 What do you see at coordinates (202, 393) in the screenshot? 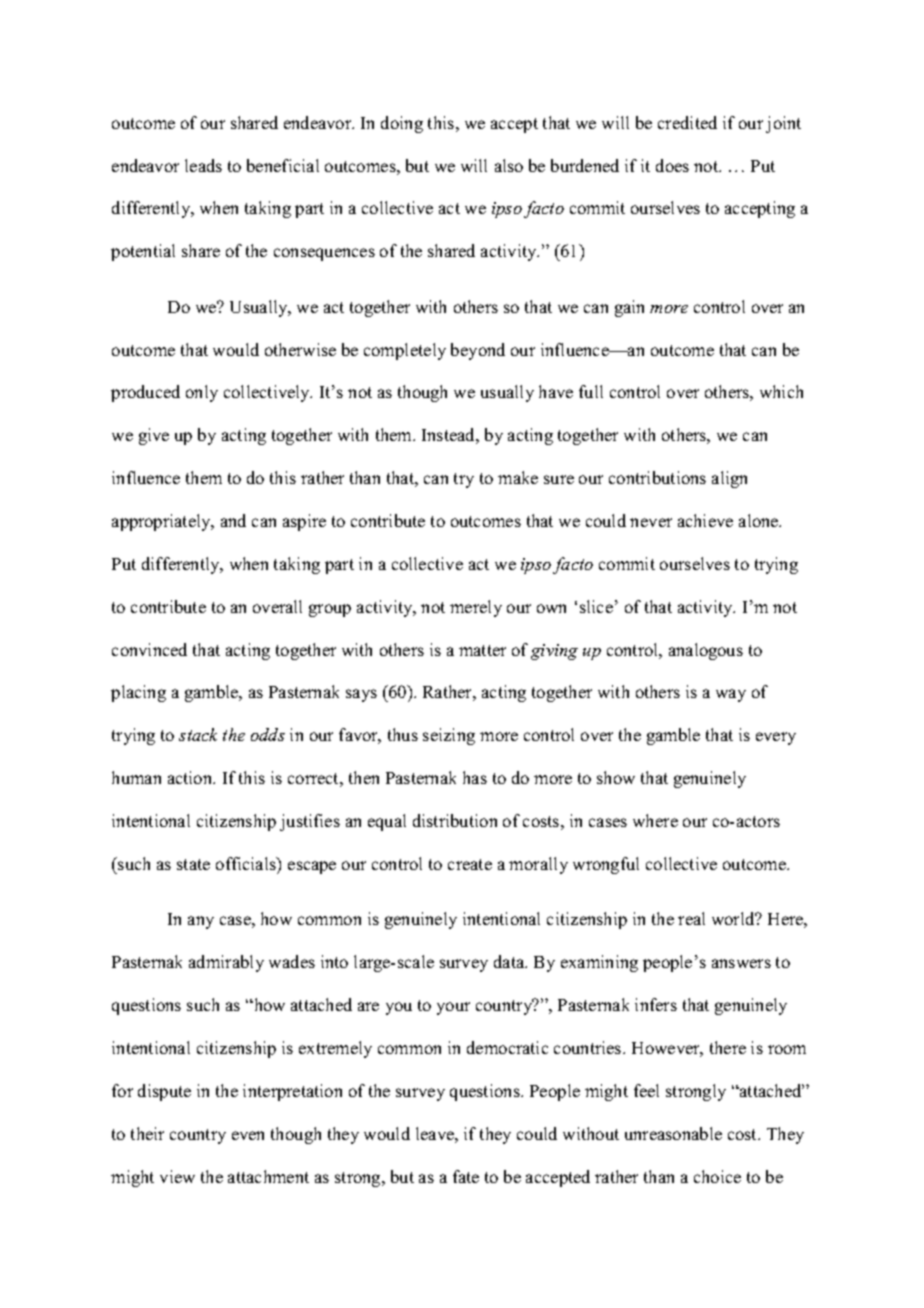
I see `only` at bounding box center [202, 393].
